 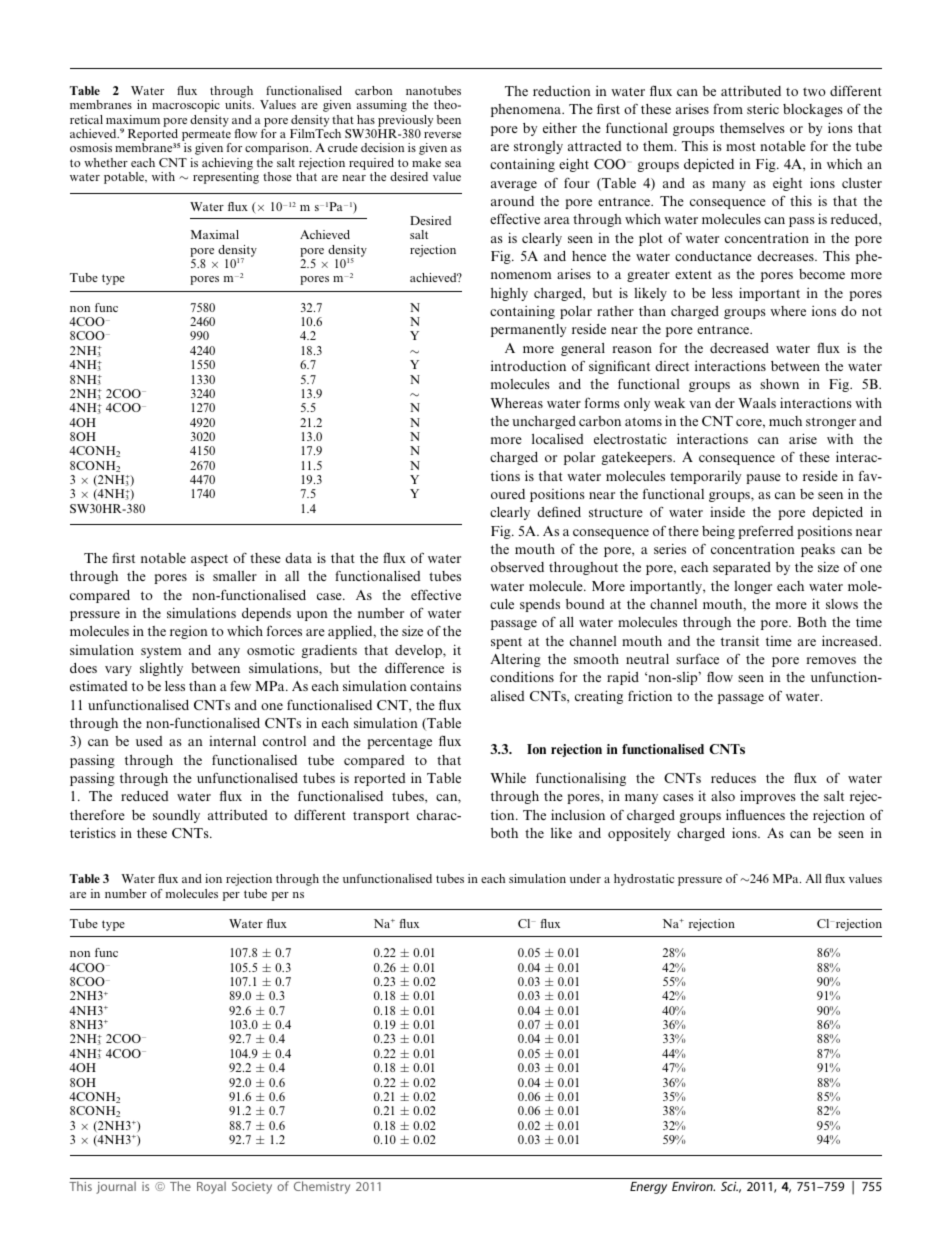 I want to click on been, so click(x=449, y=119).
